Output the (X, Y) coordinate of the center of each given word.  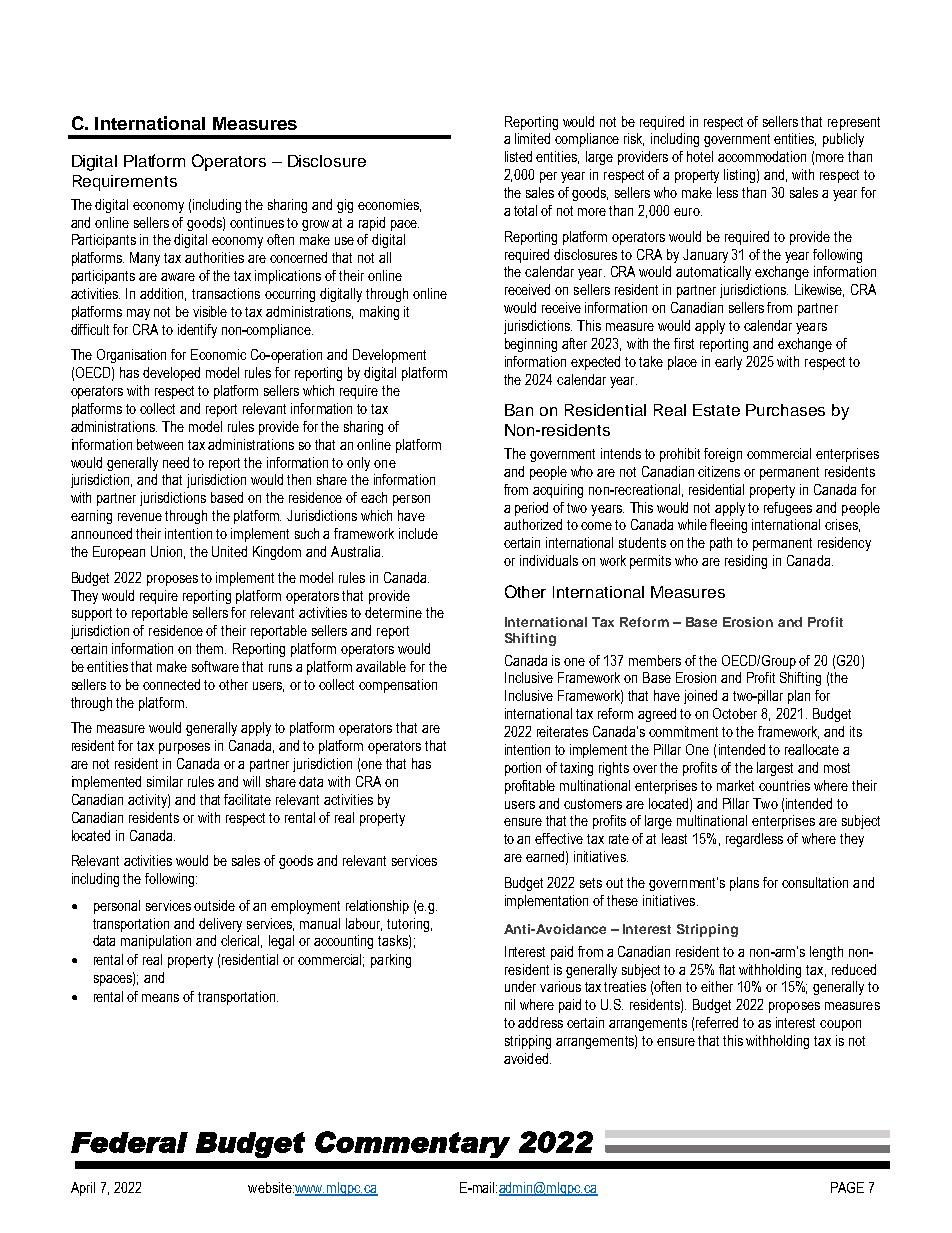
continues (257, 222)
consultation (815, 882)
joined (700, 697)
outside (214, 905)
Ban (519, 410)
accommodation (762, 156)
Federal (129, 1142)
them (211, 648)
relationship (377, 907)
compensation (398, 686)
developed (171, 374)
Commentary (412, 1144)
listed (518, 156)
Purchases (785, 410)
